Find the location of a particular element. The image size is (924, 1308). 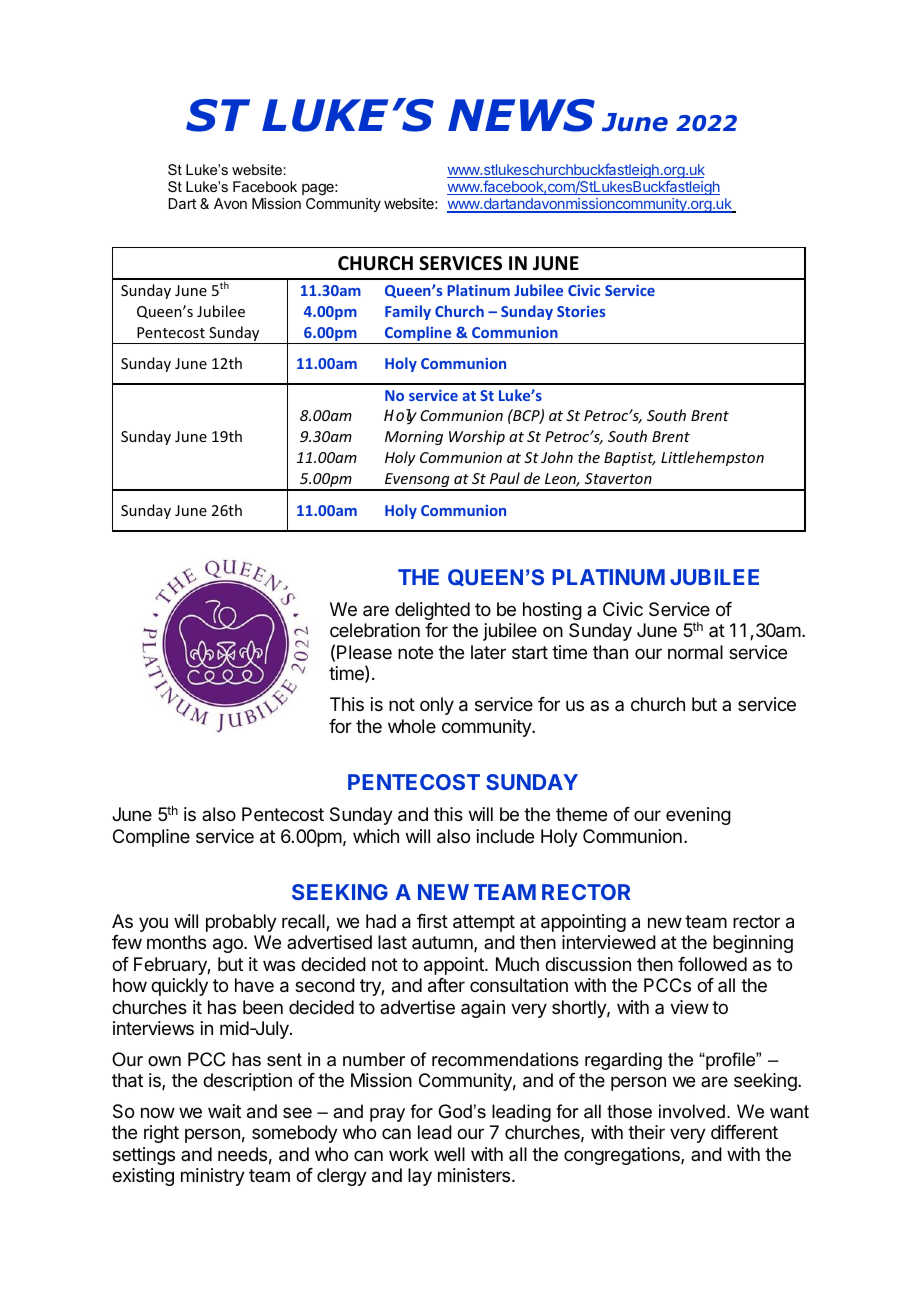

Stories is located at coordinates (581, 311).
